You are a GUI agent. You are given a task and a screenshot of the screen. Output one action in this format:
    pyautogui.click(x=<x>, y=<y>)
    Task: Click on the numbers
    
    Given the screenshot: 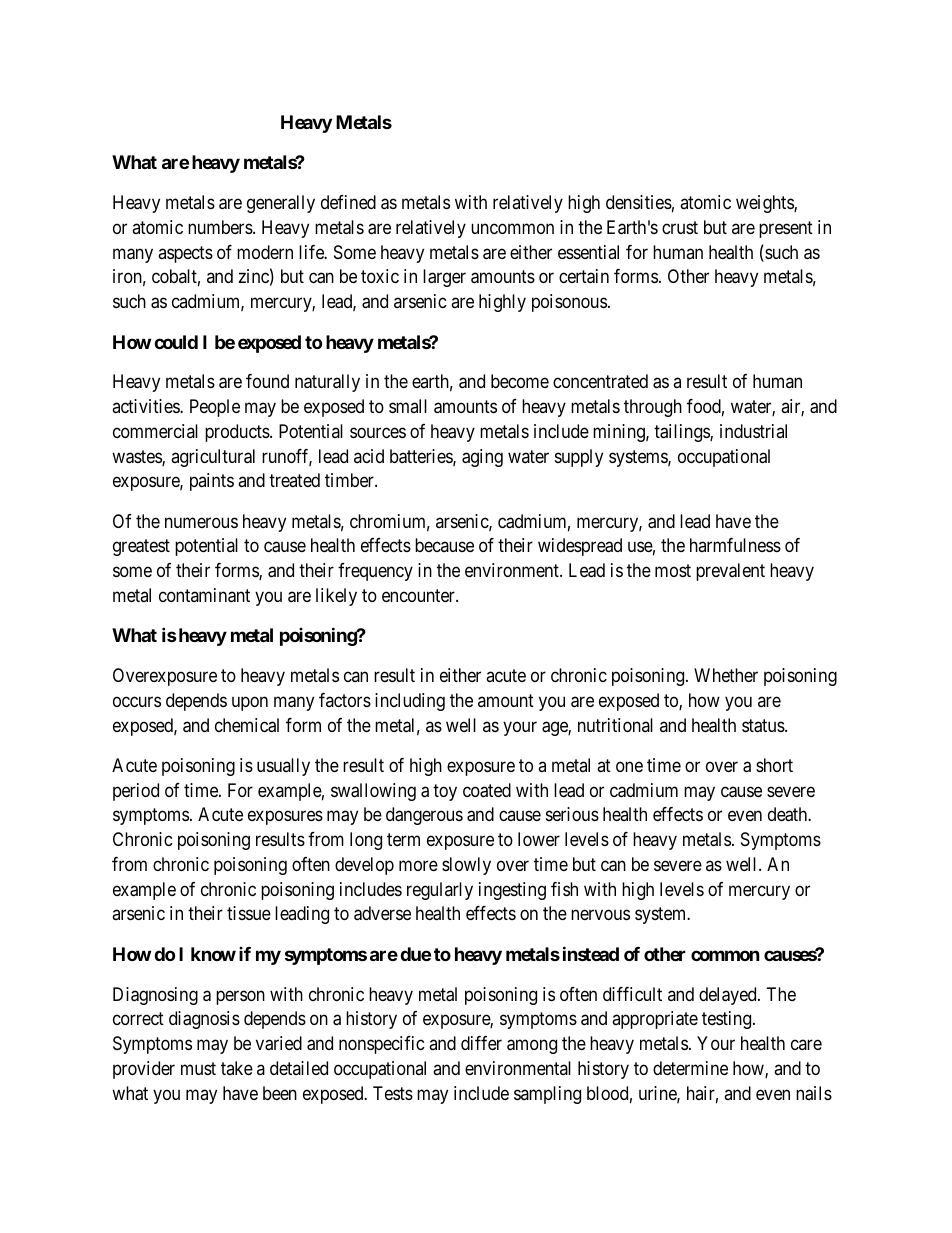 What is the action you would take?
    pyautogui.click(x=221, y=227)
